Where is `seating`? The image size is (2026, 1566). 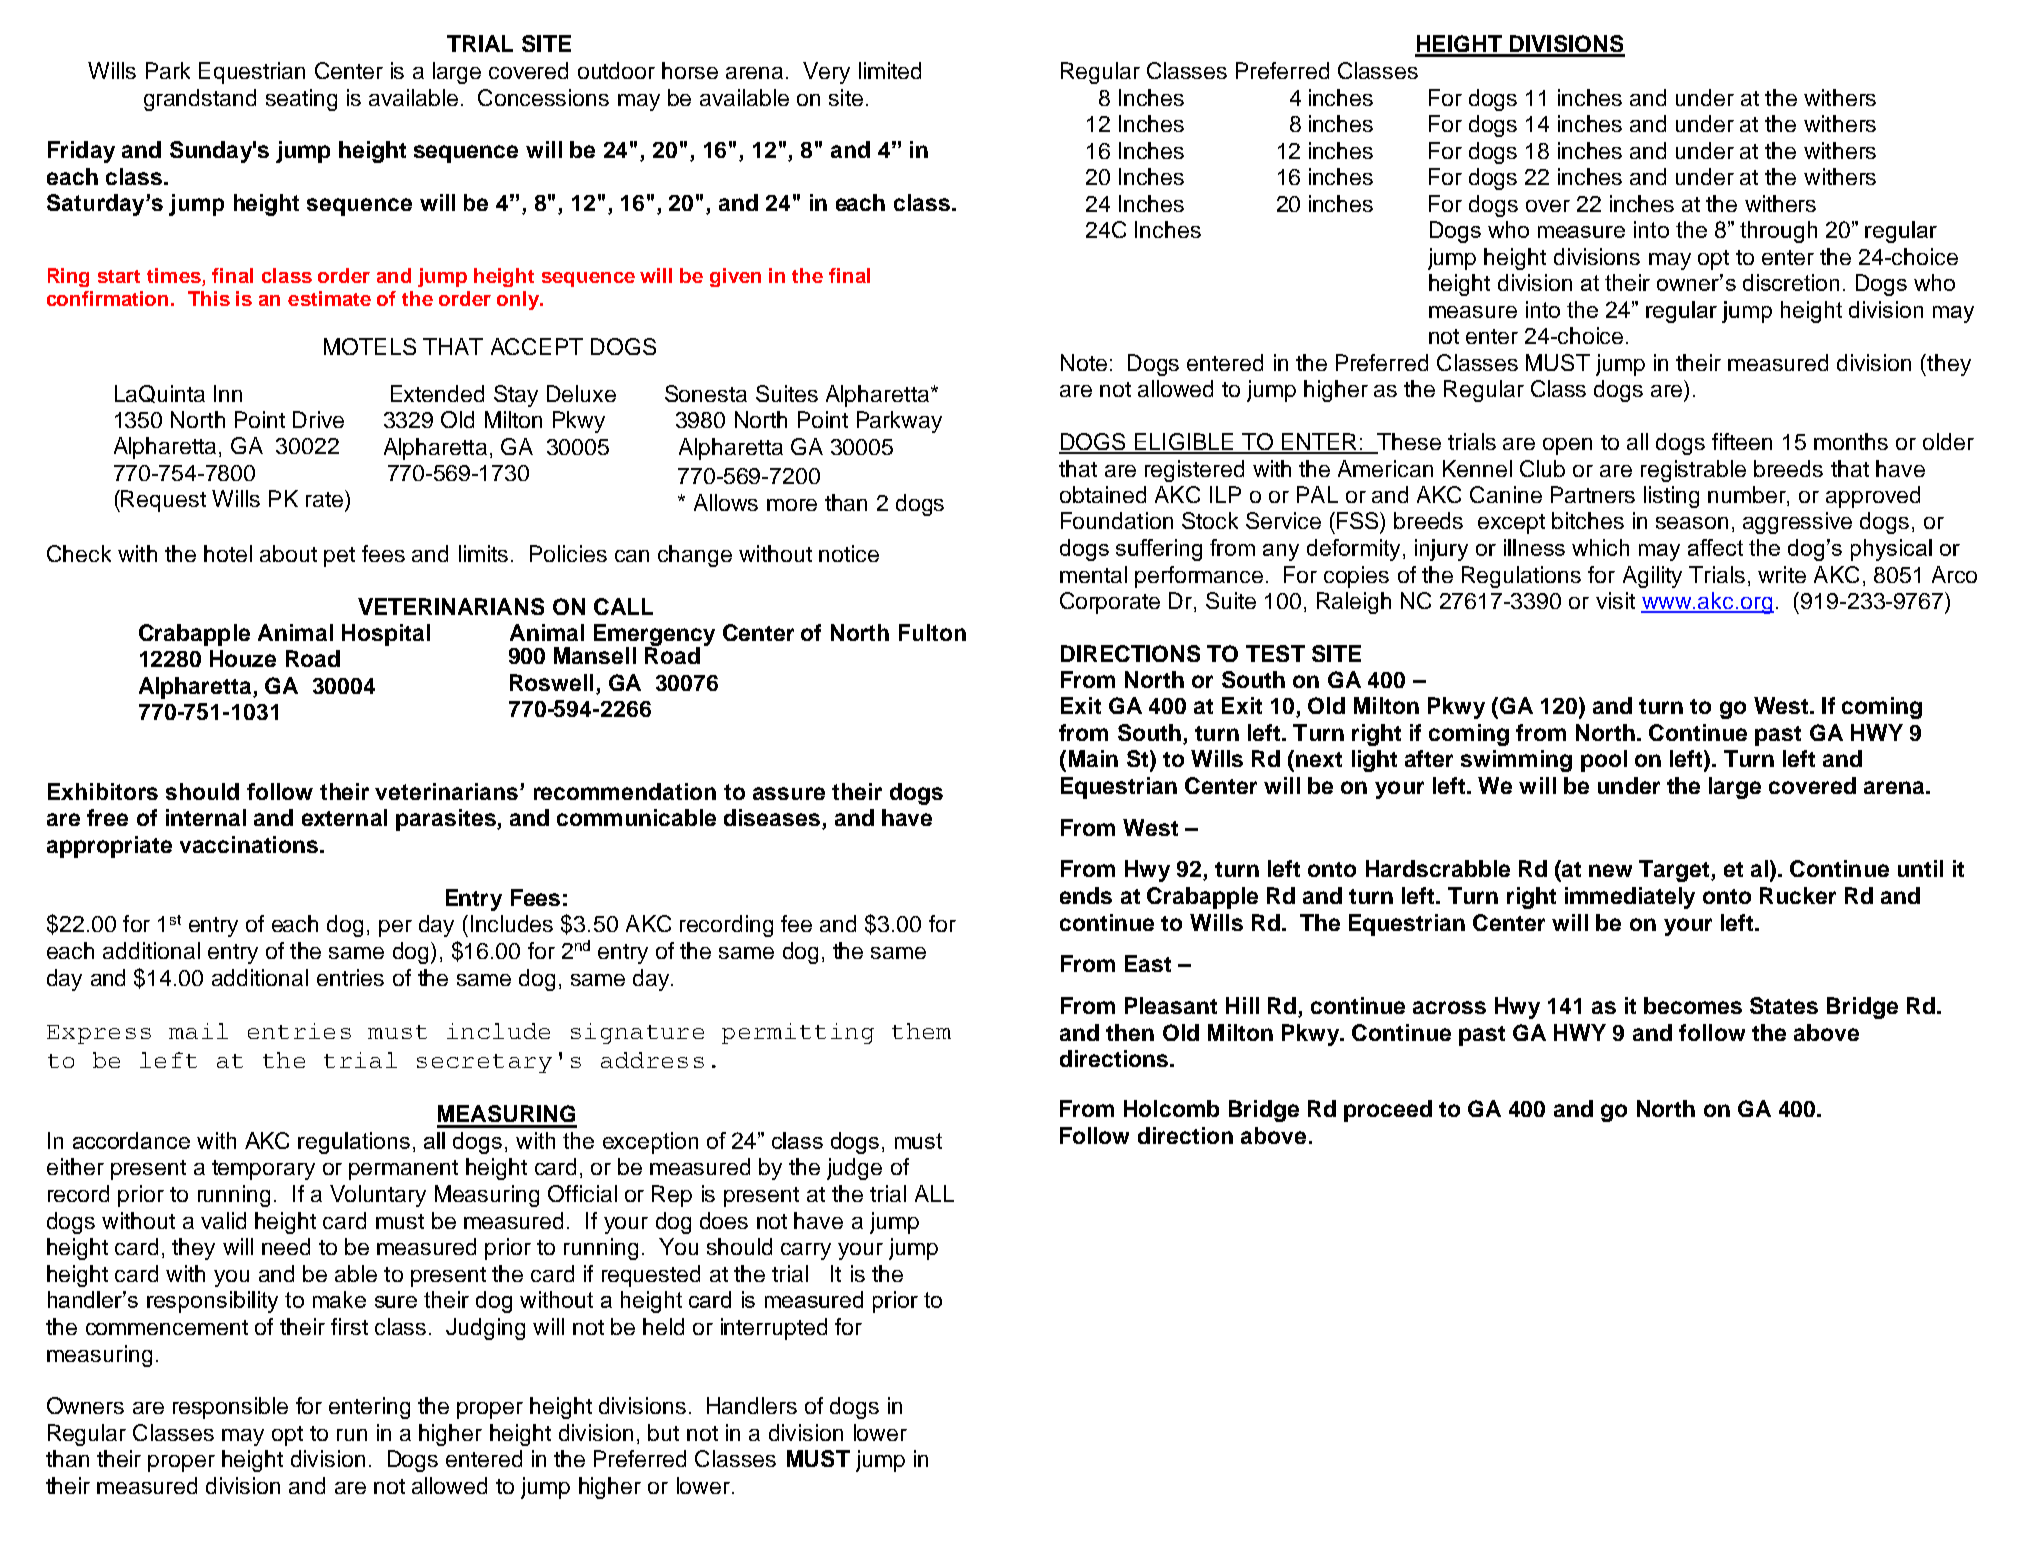 seating is located at coordinates (301, 100).
